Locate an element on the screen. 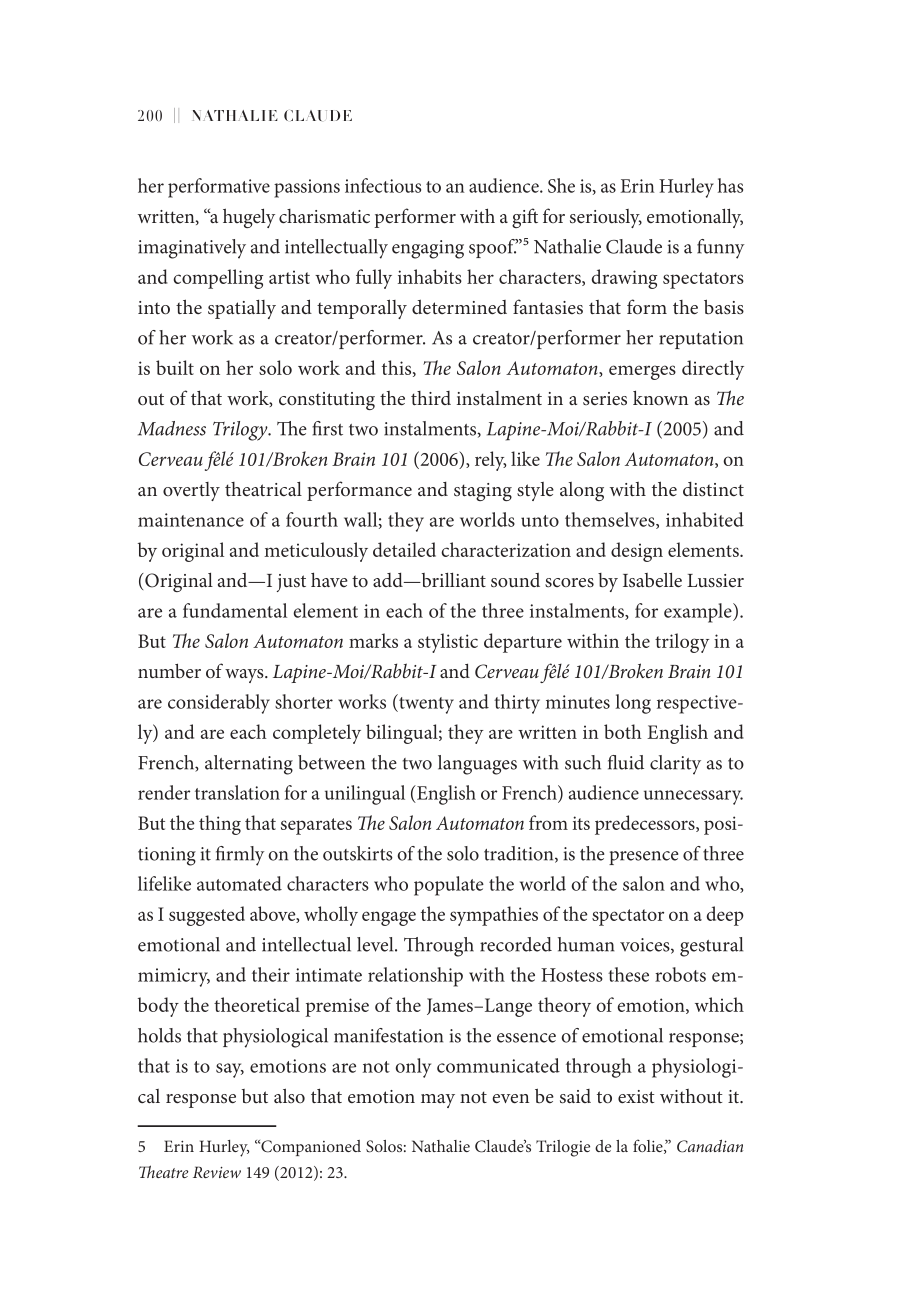 The image size is (897, 1316). presence is located at coordinates (643, 858).
